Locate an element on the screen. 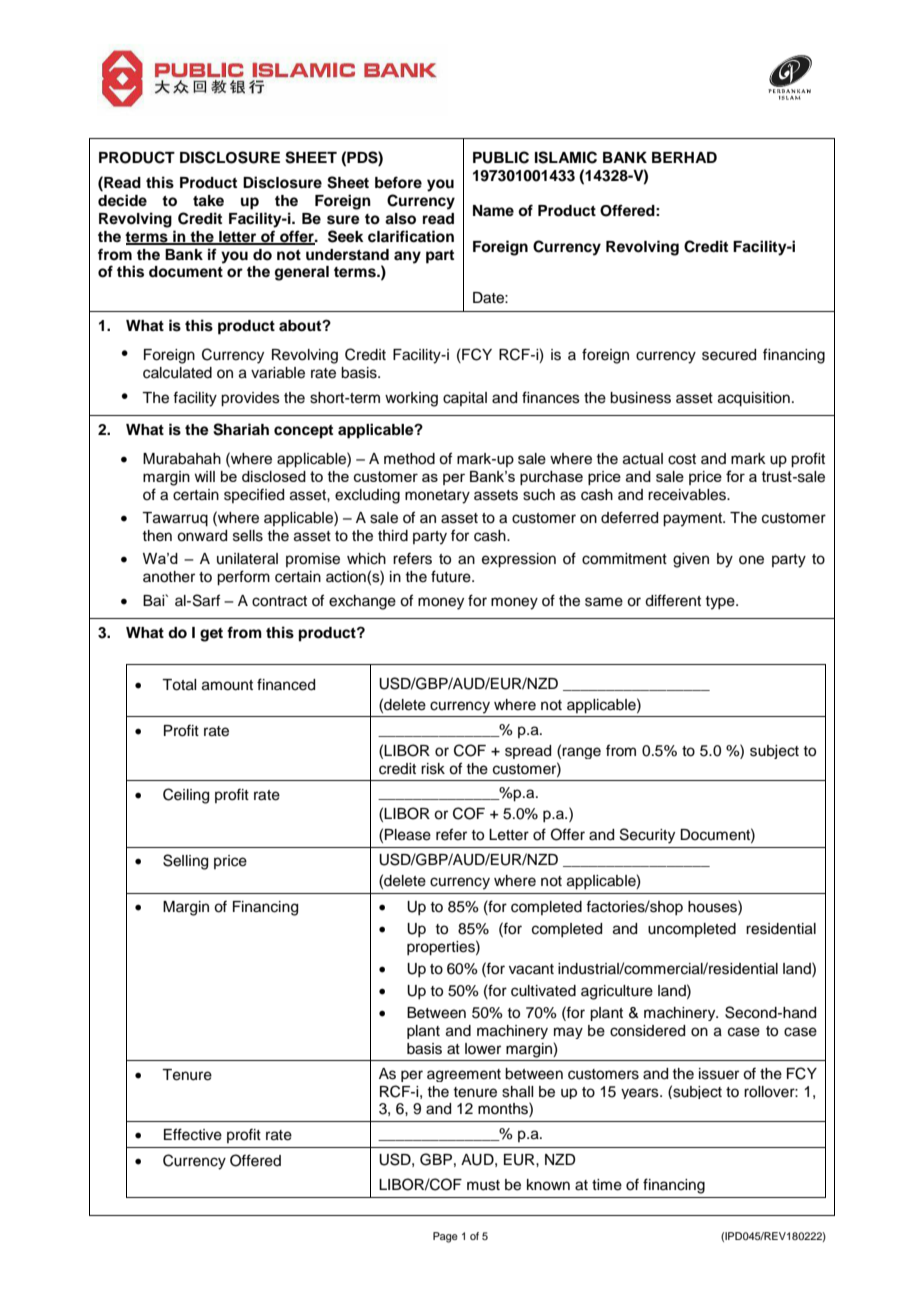 The width and height of the screenshot is (924, 1308). agriculture is located at coordinates (617, 992).
